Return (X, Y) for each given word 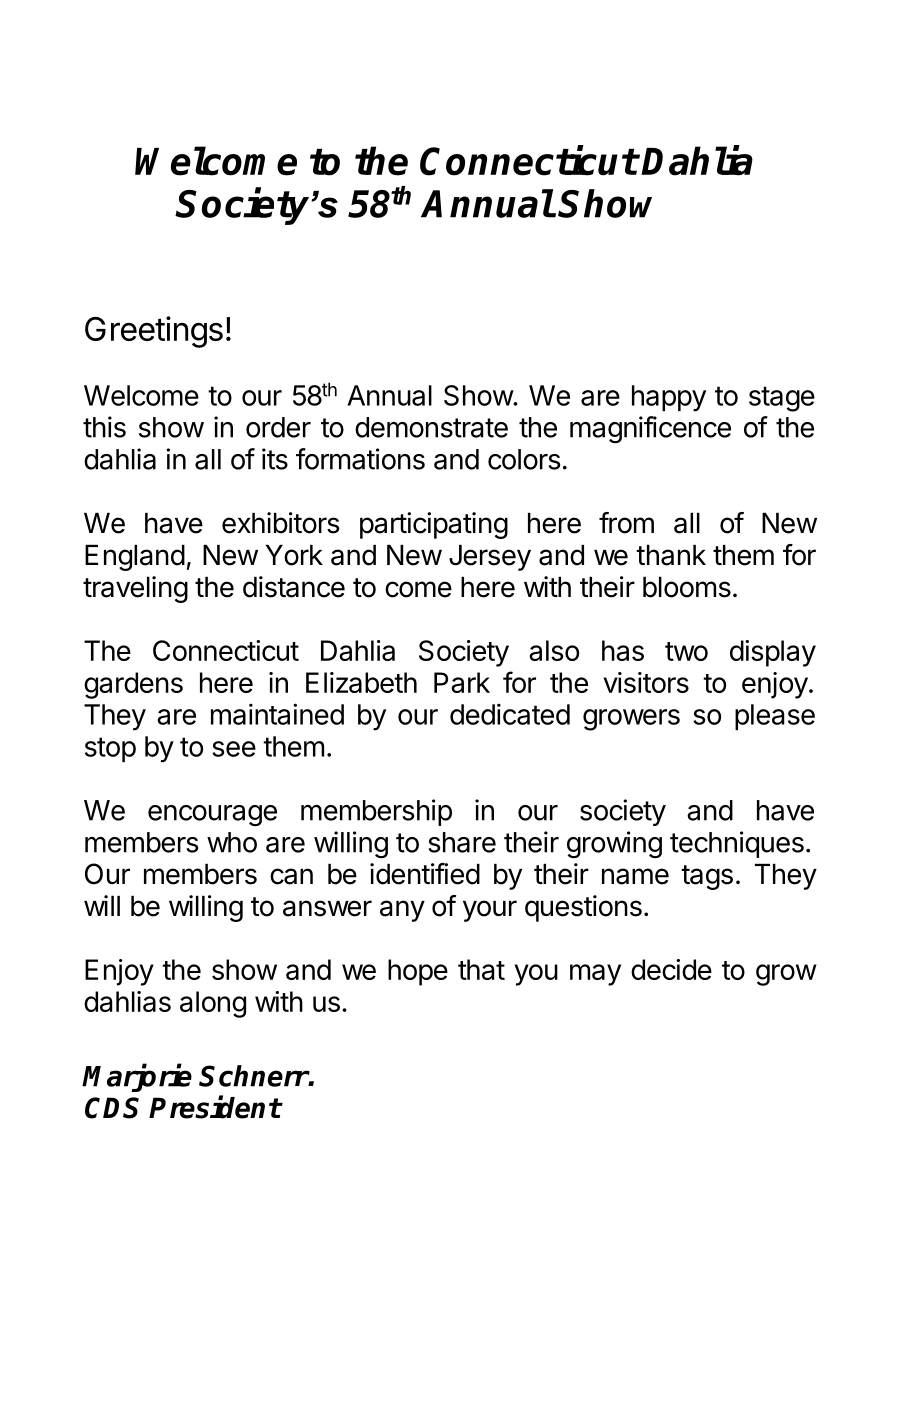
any (402, 911)
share (462, 842)
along (213, 1004)
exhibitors (281, 523)
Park (462, 682)
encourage (212, 816)
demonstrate (431, 427)
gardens (133, 685)
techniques (737, 844)
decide (671, 969)
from (626, 523)
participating (434, 525)
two (686, 651)
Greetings (154, 332)
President (215, 1107)
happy (669, 398)
